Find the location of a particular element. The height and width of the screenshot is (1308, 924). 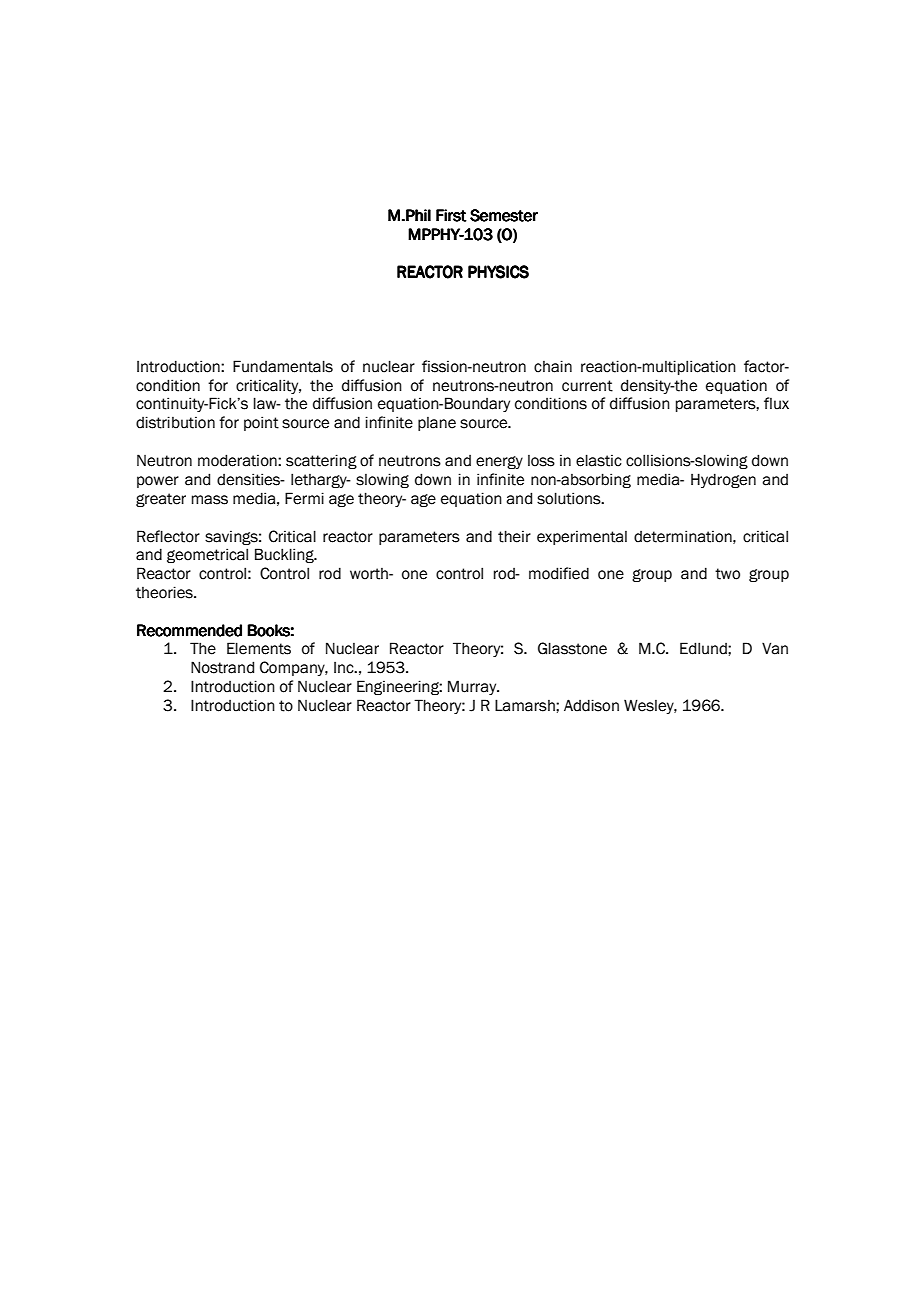

PHYSICS is located at coordinates (498, 272).
